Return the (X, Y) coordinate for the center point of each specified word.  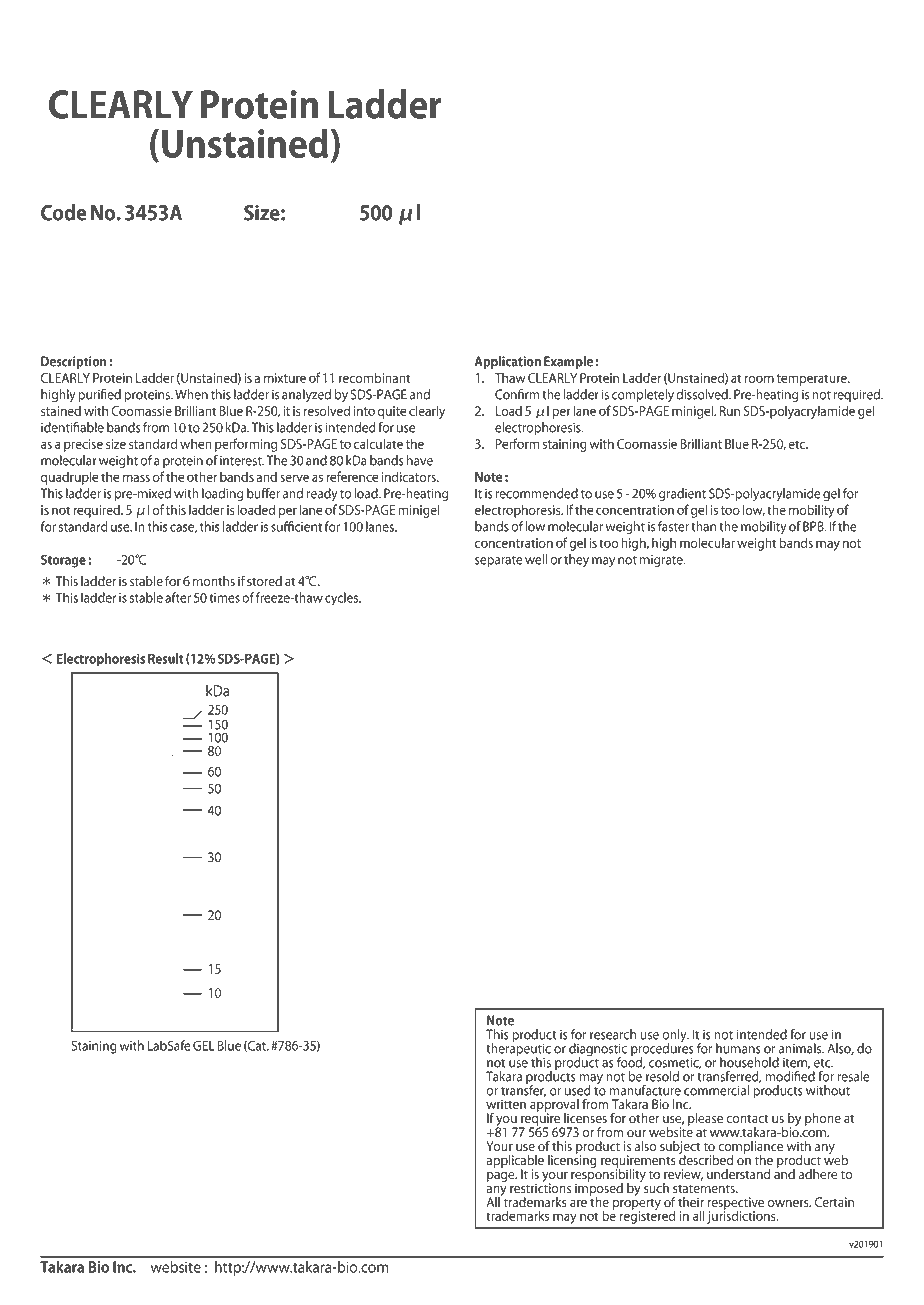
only (675, 1037)
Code (63, 212)
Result (166, 658)
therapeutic (518, 1050)
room (759, 379)
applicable (515, 1162)
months (214, 581)
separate (499, 561)
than (703, 526)
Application (508, 362)
